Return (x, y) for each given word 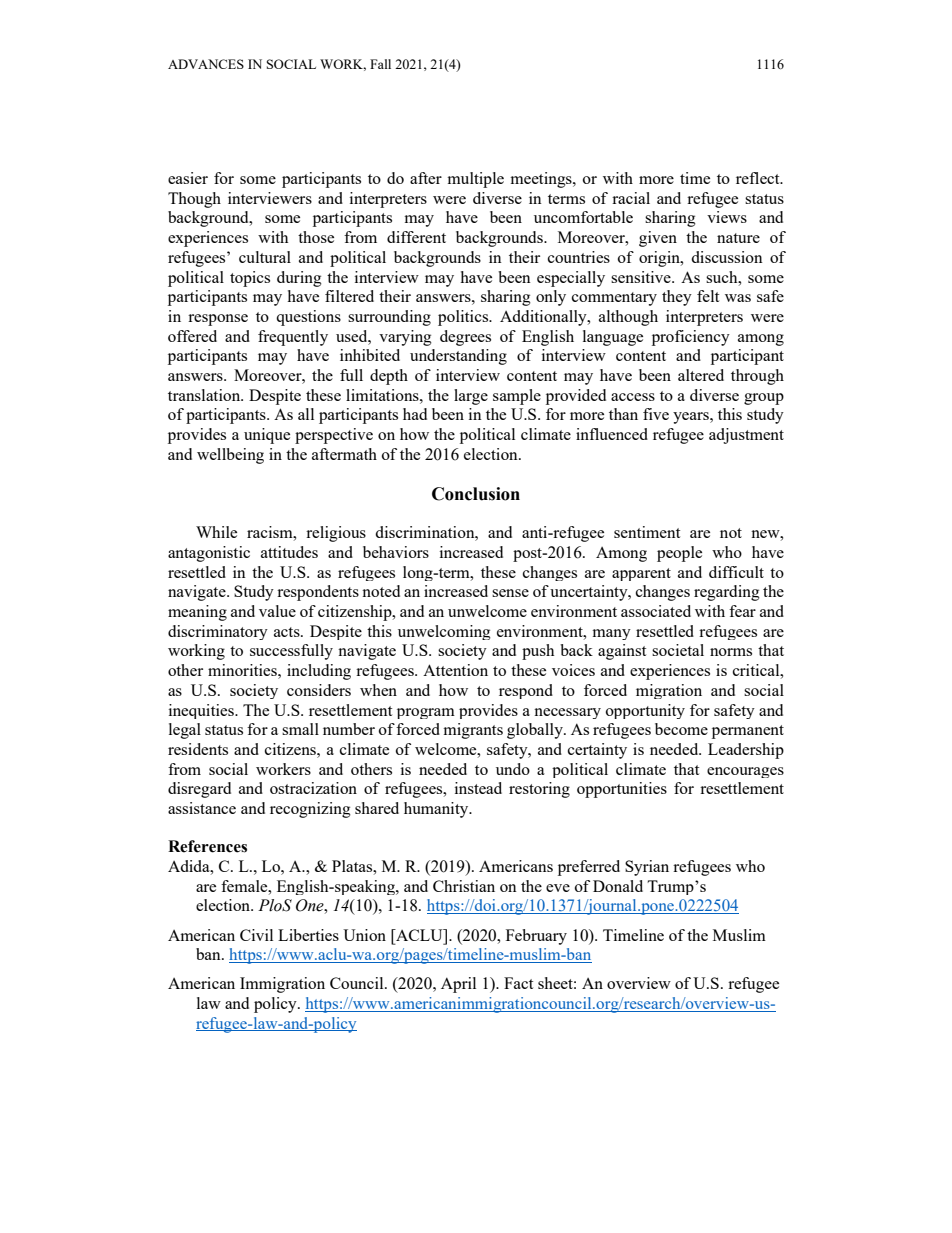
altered (701, 375)
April (458, 985)
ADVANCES (206, 64)
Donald (618, 886)
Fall (380, 64)
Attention (455, 670)
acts (288, 632)
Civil (256, 935)
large (471, 397)
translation (205, 395)
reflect (759, 178)
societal (678, 650)
